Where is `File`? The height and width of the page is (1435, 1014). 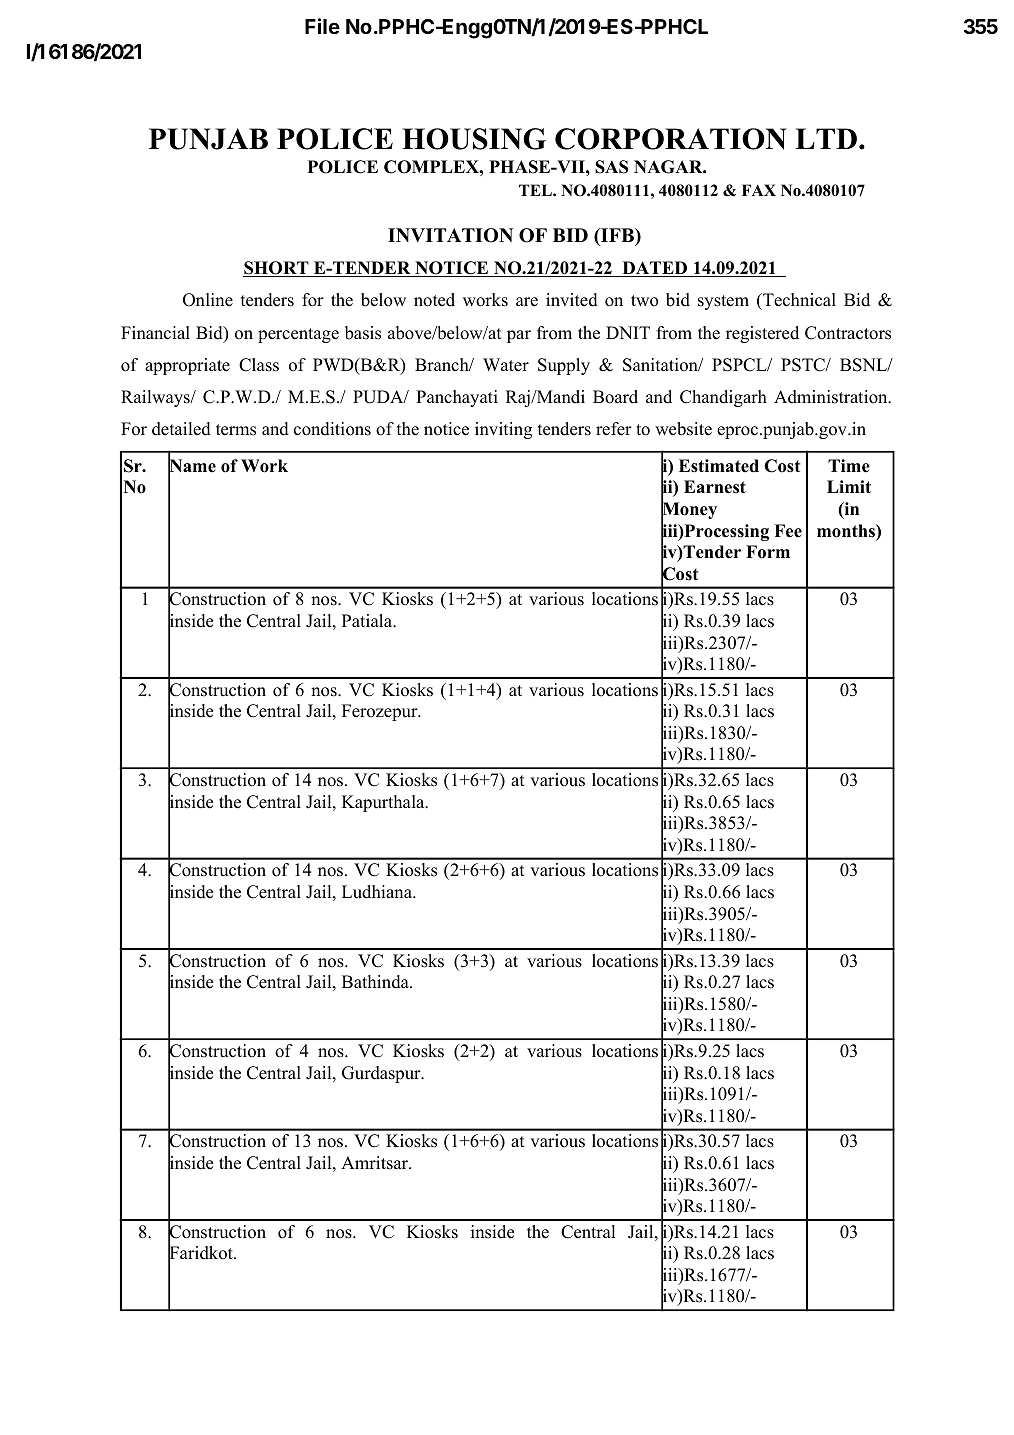 File is located at coordinates (322, 26).
